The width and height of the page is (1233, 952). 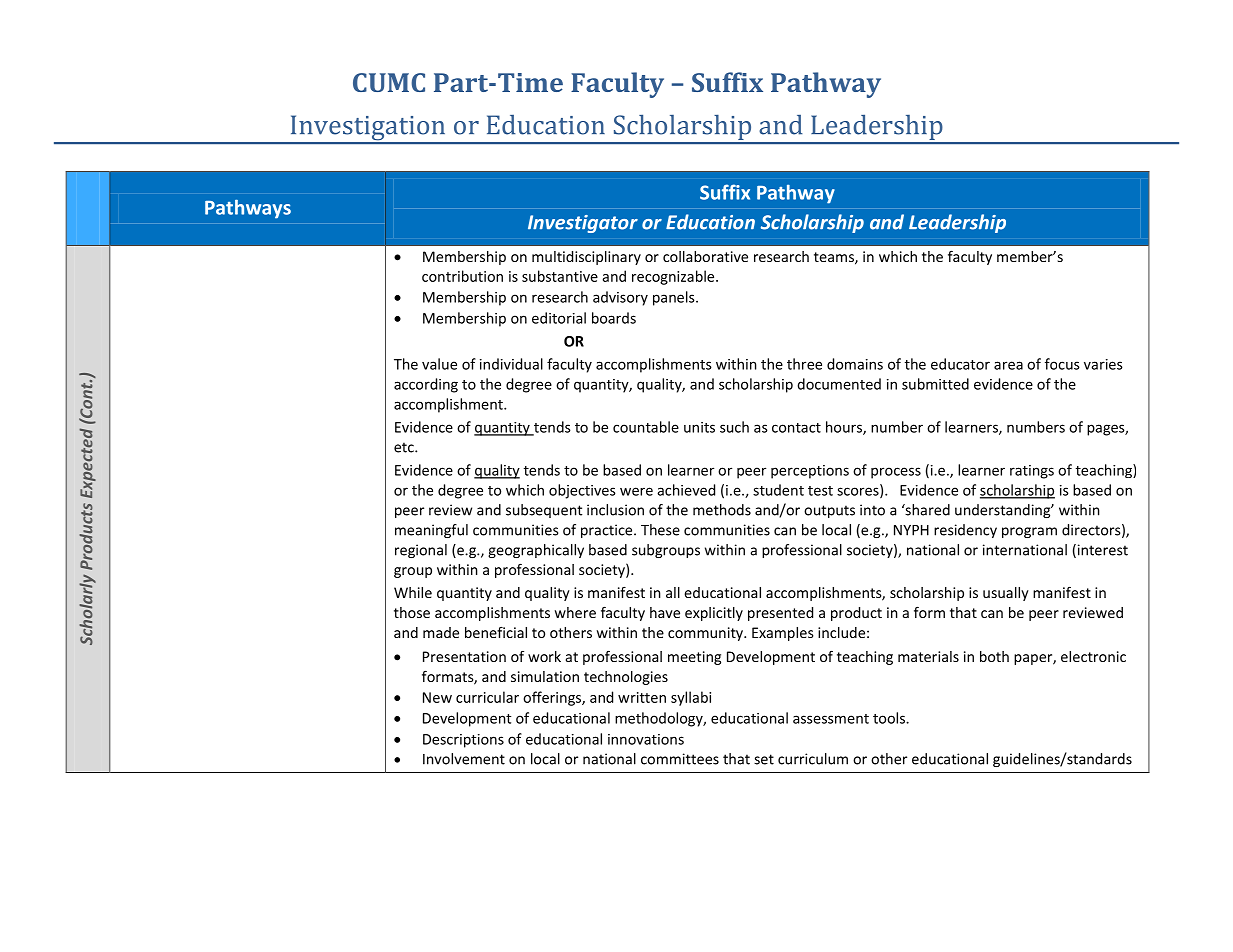 I want to click on according, so click(x=426, y=385).
